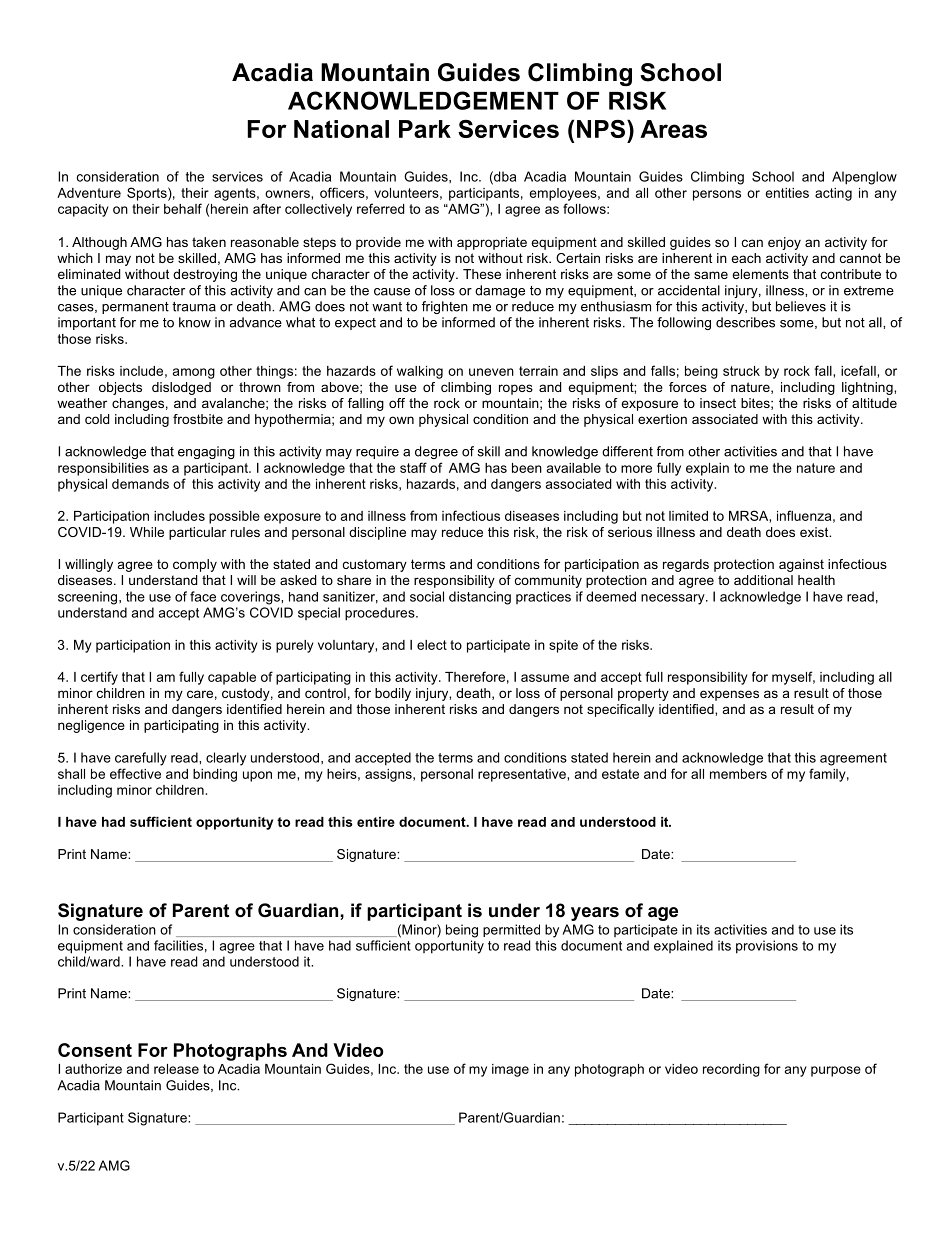 This image has height=1233, width=952. I want to click on release, so click(176, 1069).
